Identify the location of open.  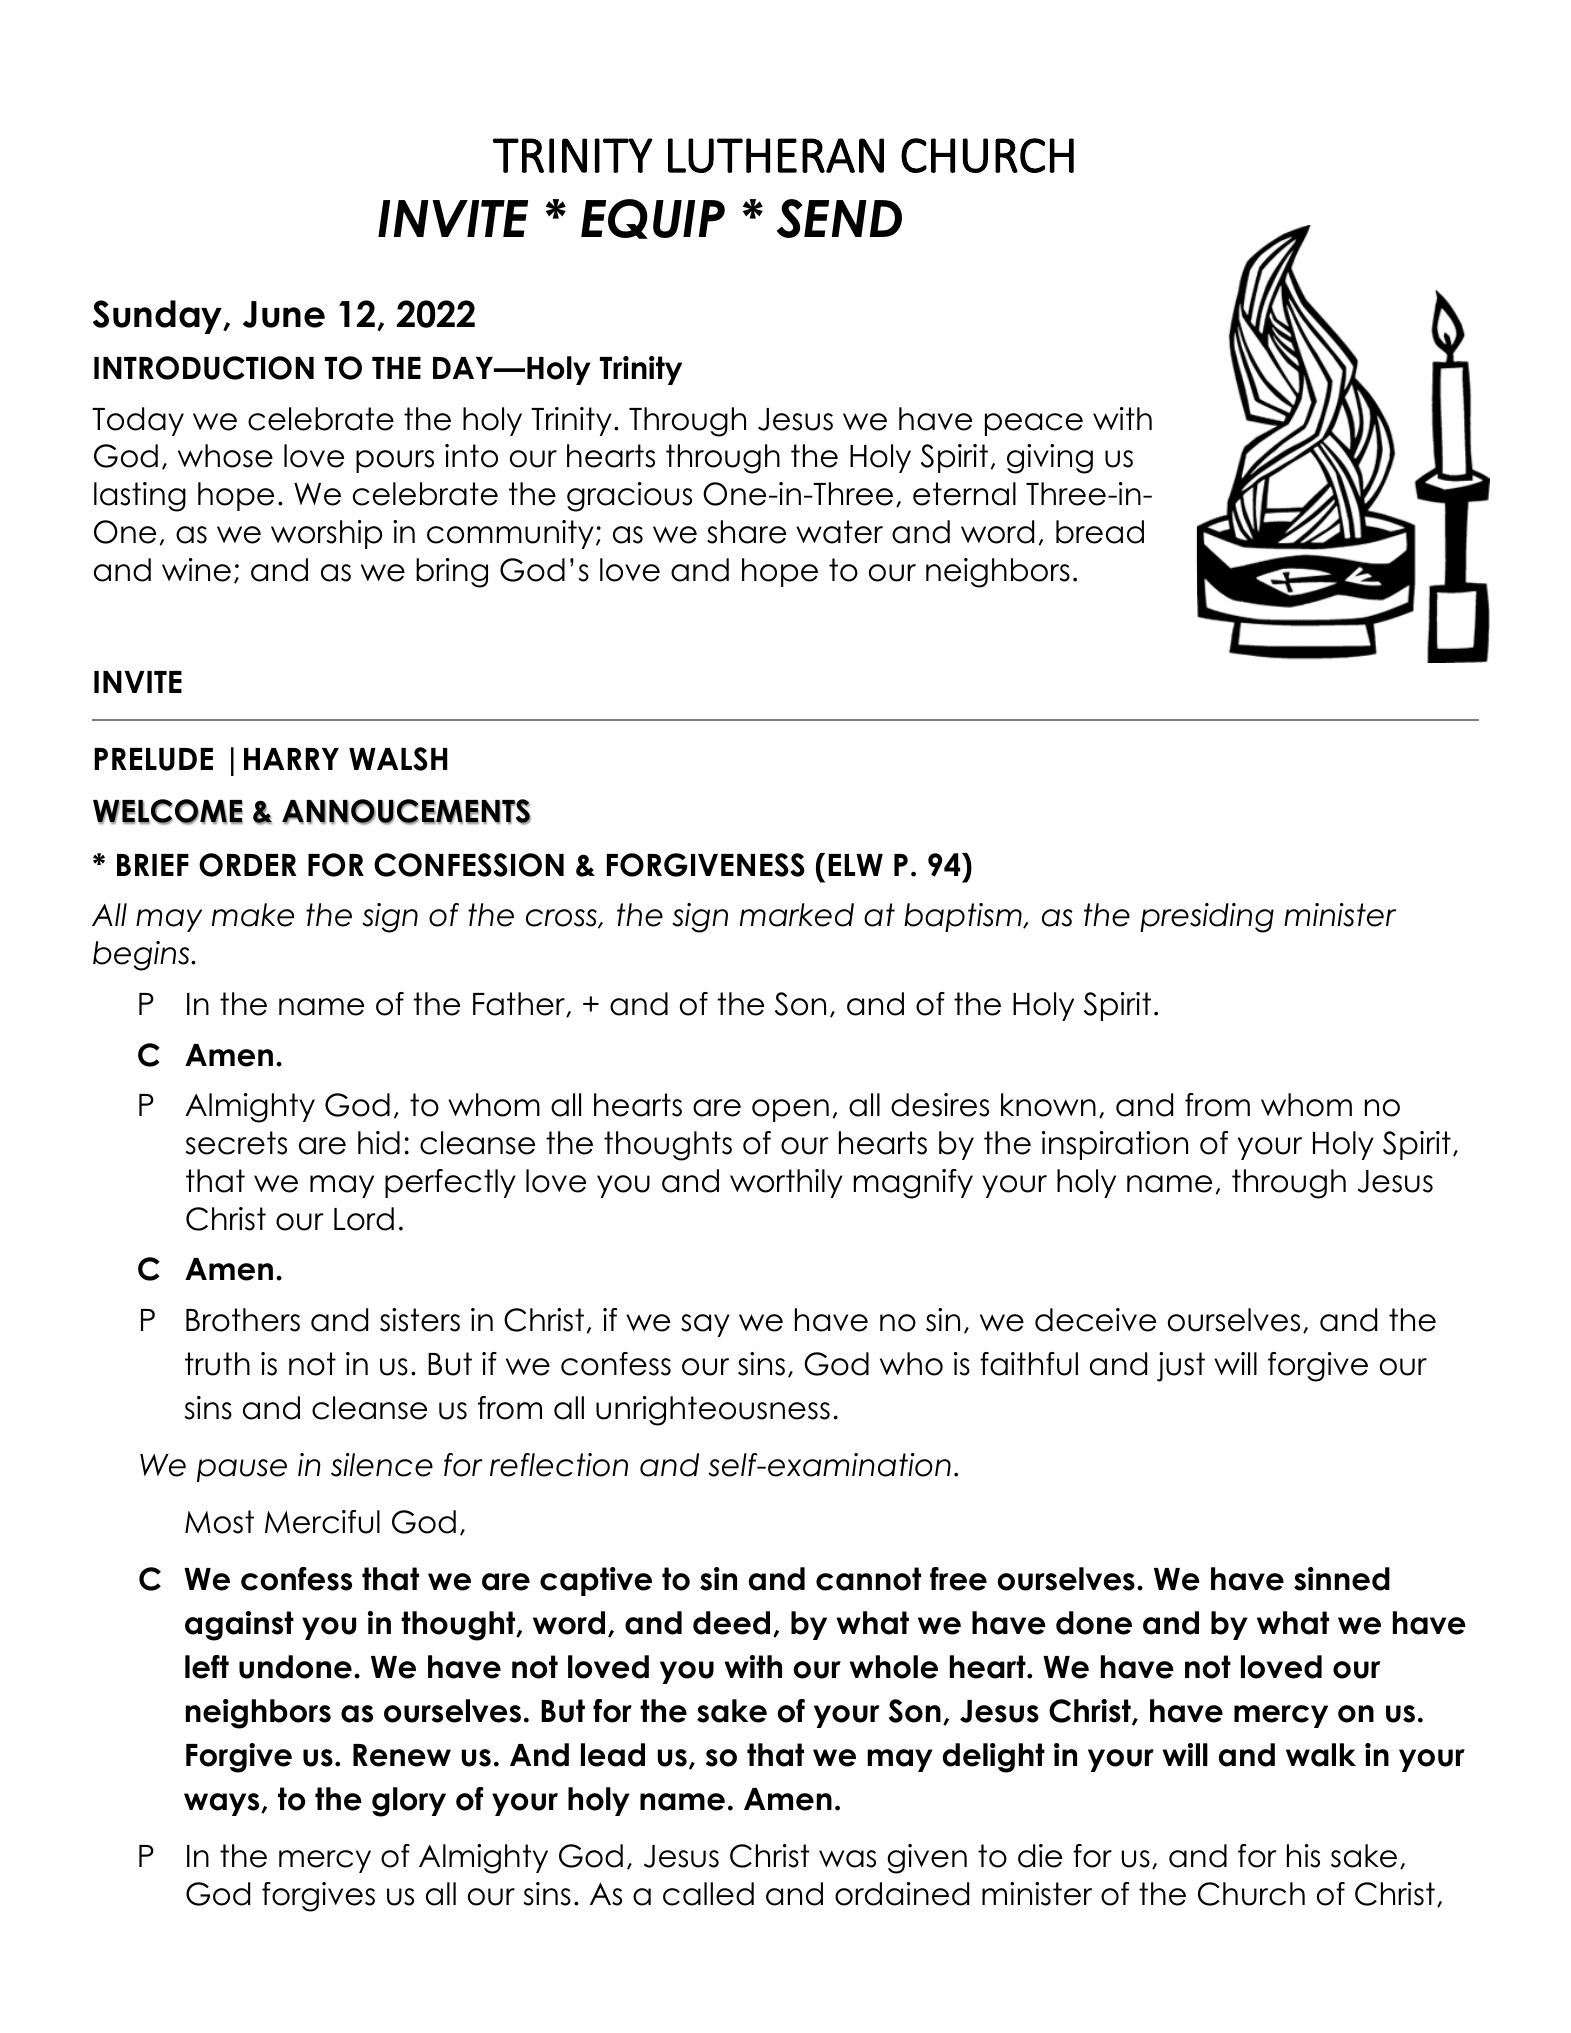
(790, 1110).
